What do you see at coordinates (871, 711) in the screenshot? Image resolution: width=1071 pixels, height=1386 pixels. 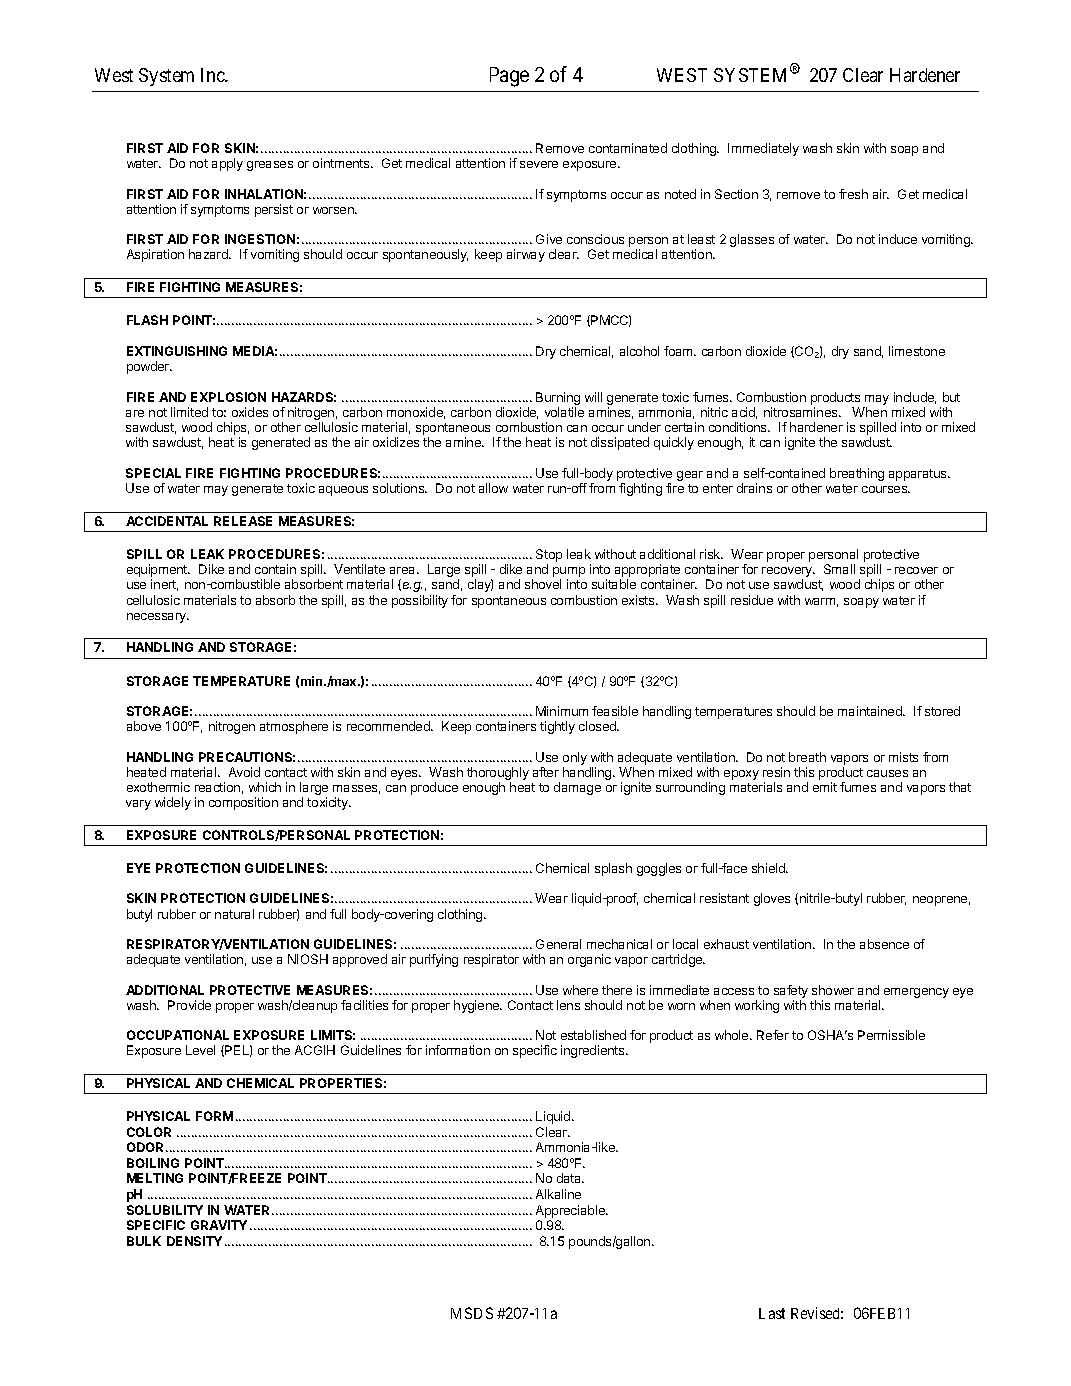 I see `maintained` at bounding box center [871, 711].
